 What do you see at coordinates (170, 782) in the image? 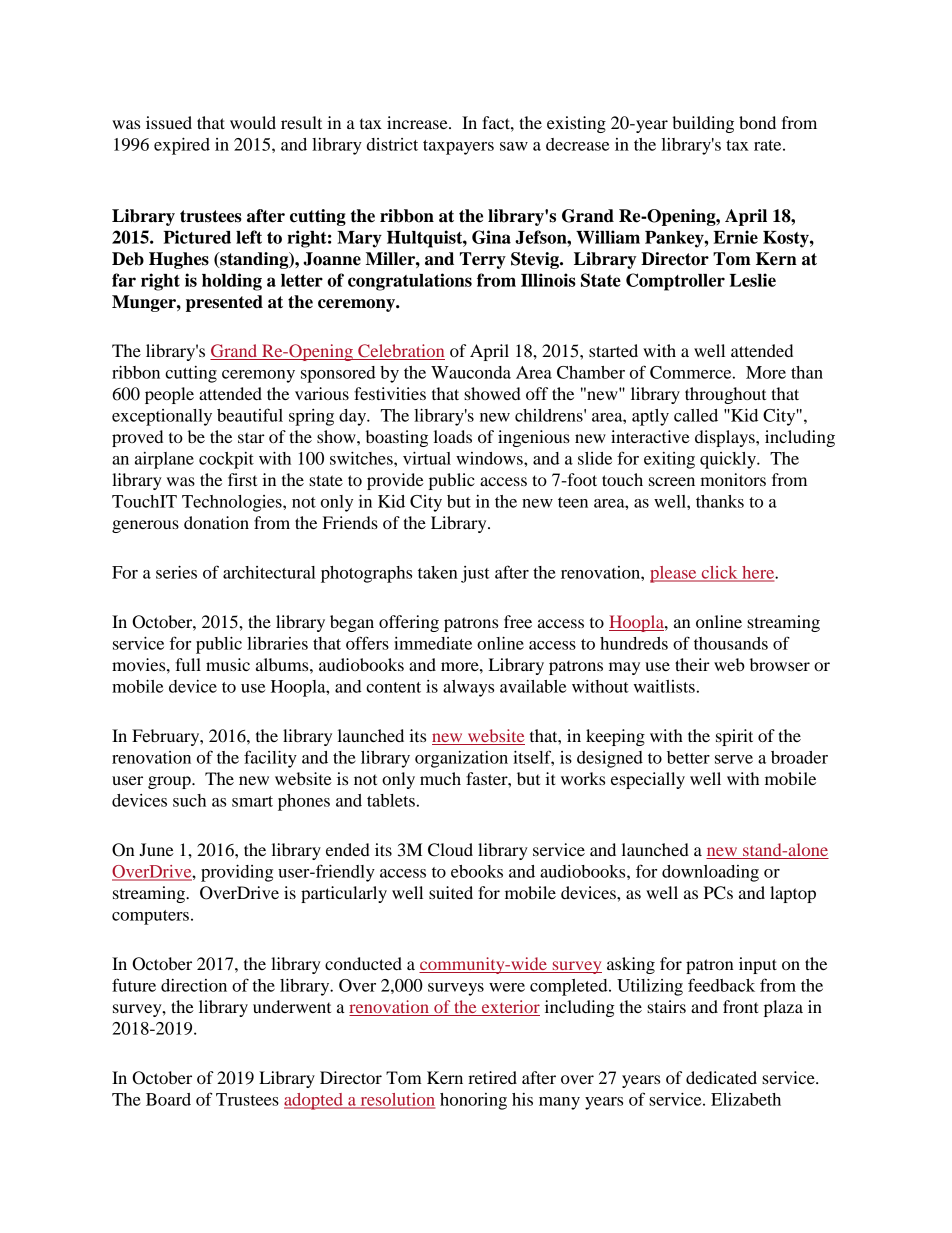
I see `group` at bounding box center [170, 782].
